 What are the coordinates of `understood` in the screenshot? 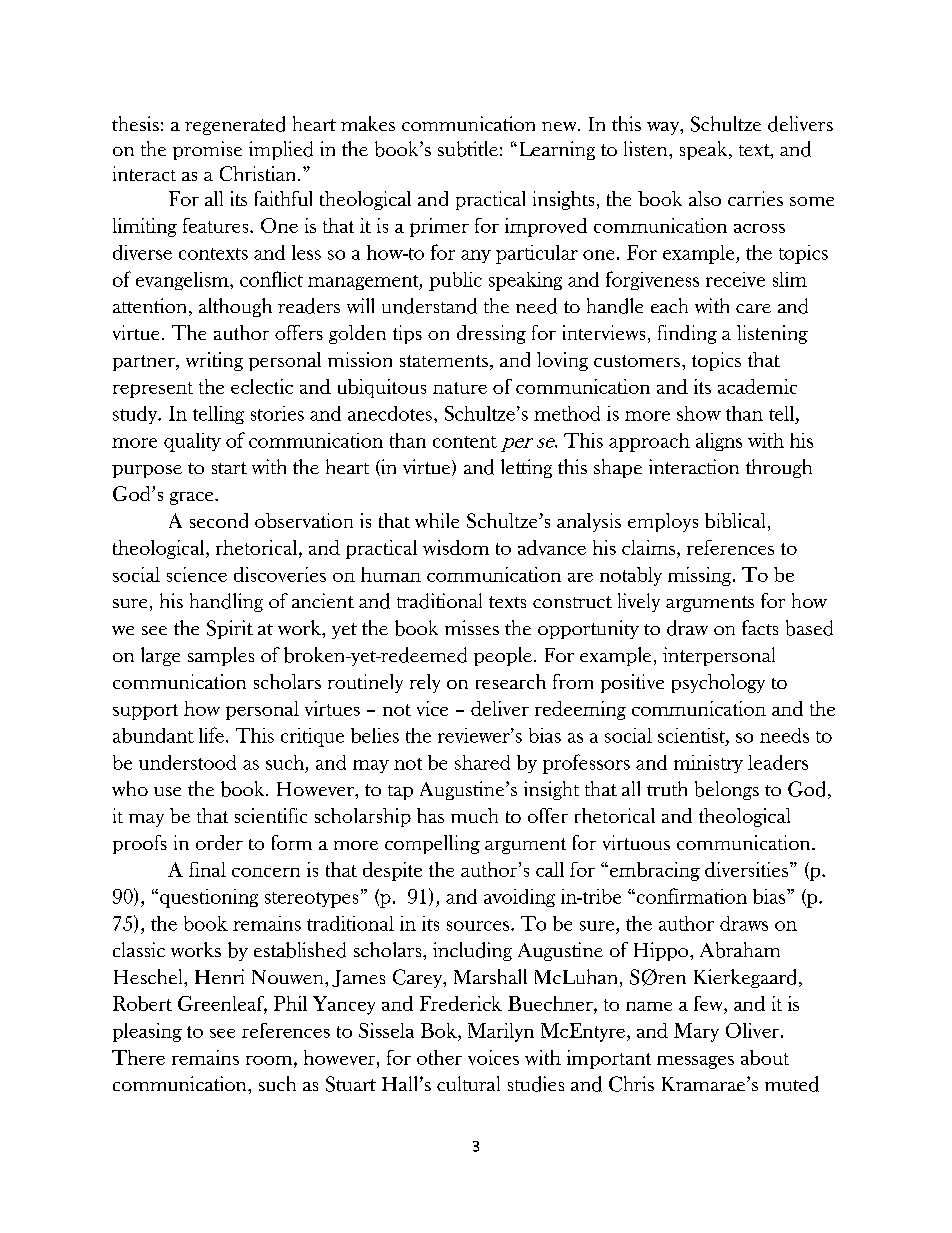 It's located at (187, 762).
